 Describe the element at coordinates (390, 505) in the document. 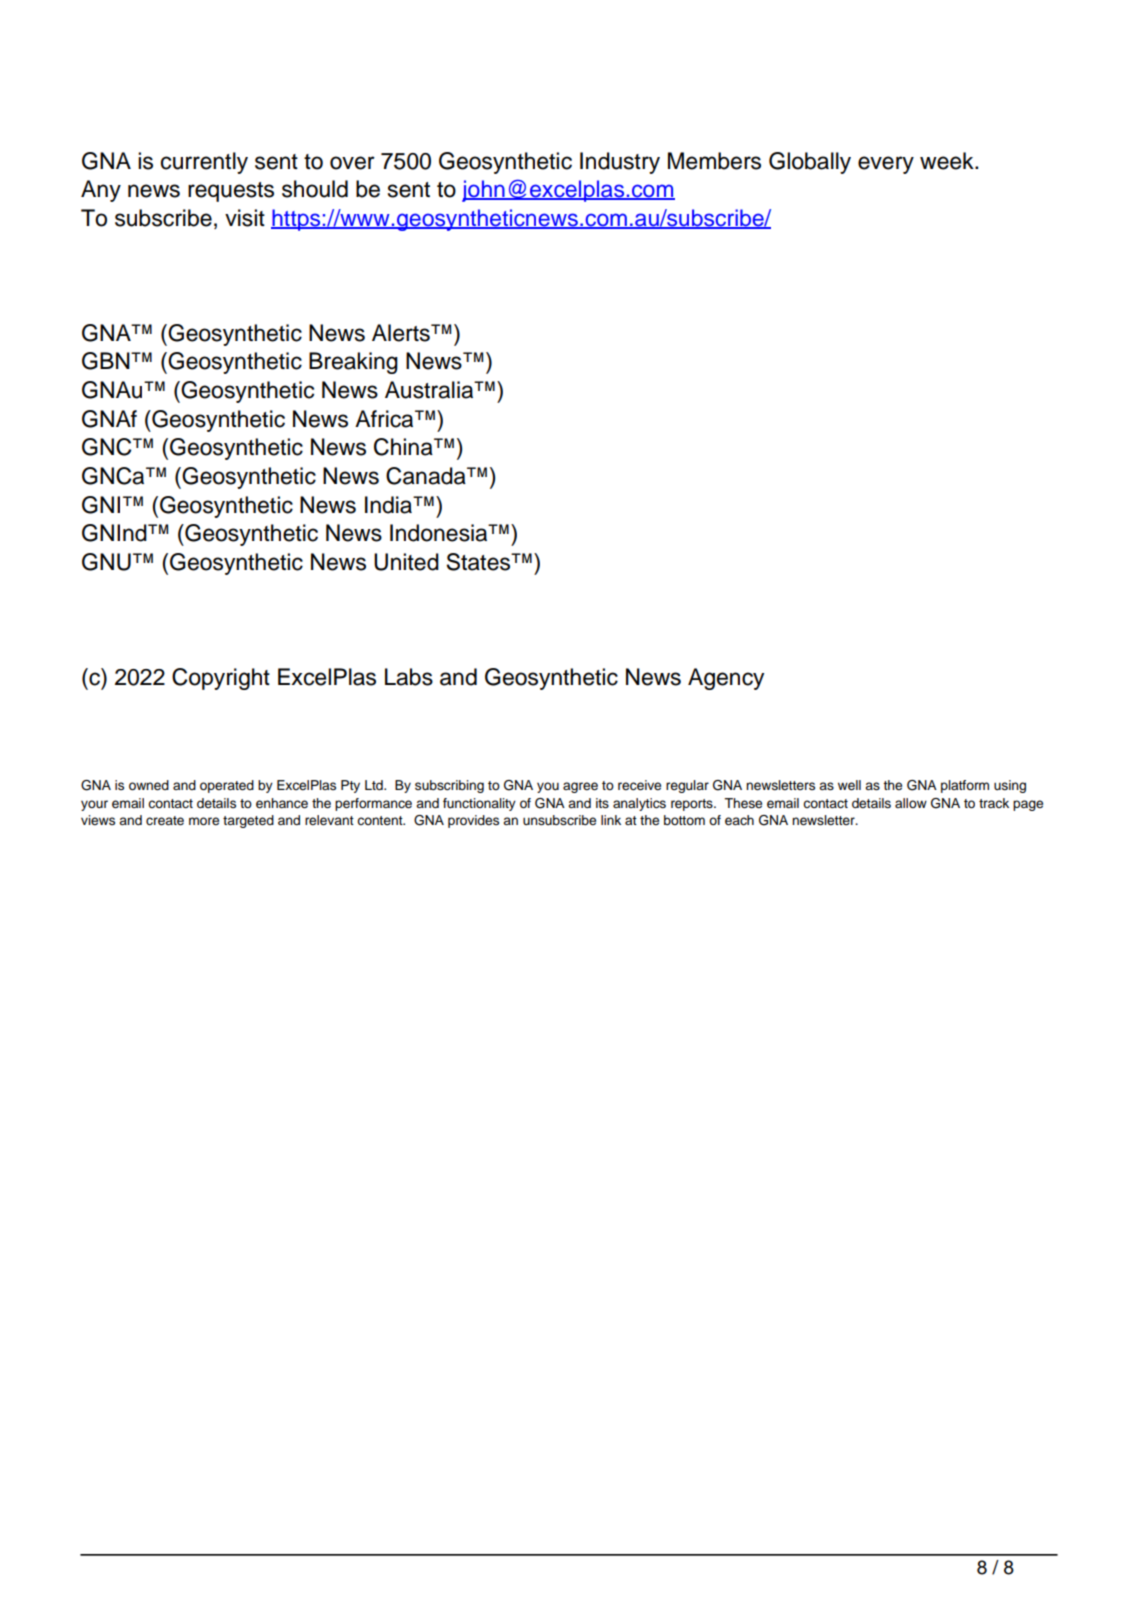

I see `India` at that location.
